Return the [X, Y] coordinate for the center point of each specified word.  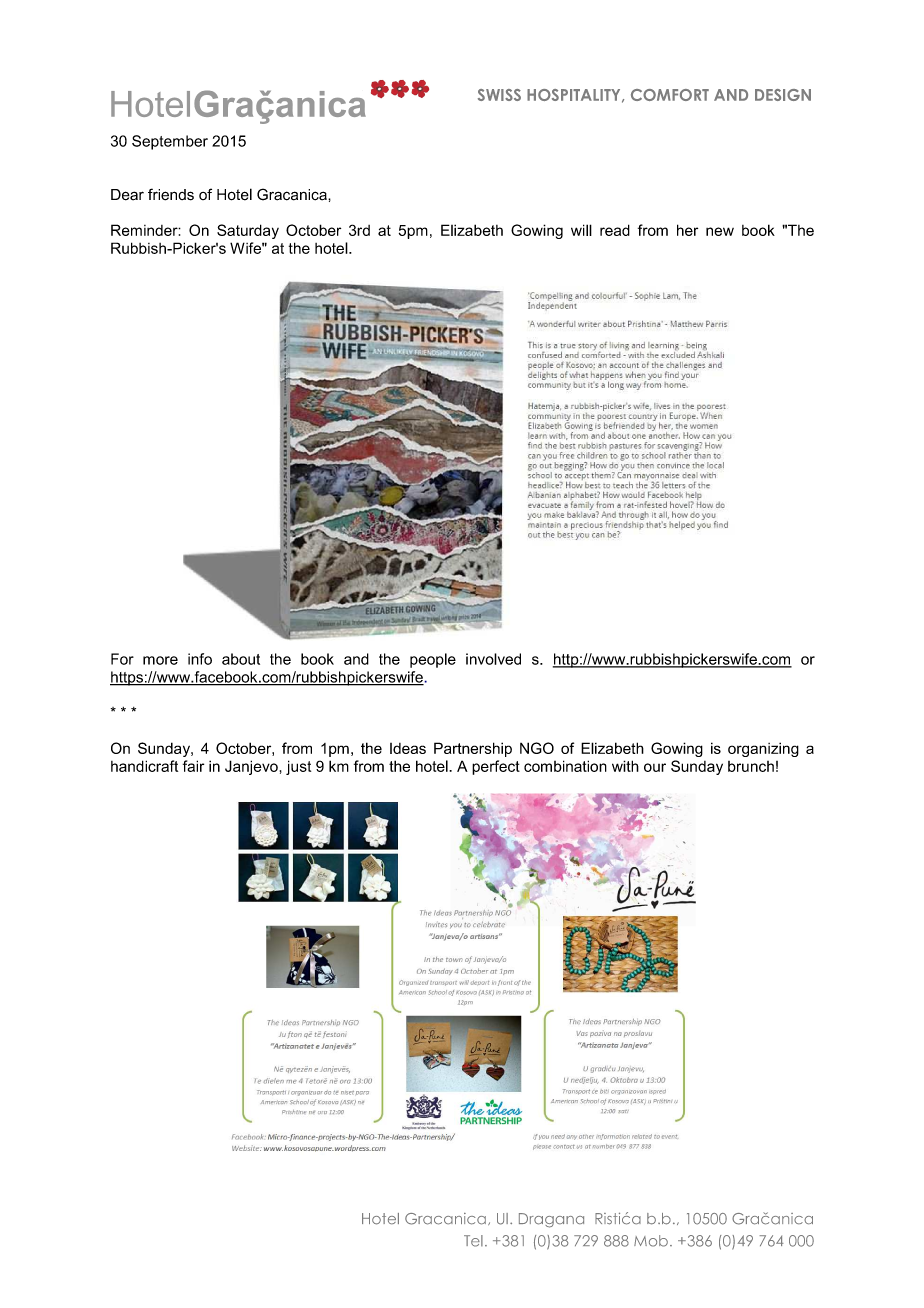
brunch [751, 766]
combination [565, 766]
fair [193, 766]
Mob [651, 1241]
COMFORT [670, 95]
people [433, 660]
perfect [496, 767]
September [170, 142]
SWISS [499, 95]
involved [493, 659]
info [200, 659]
